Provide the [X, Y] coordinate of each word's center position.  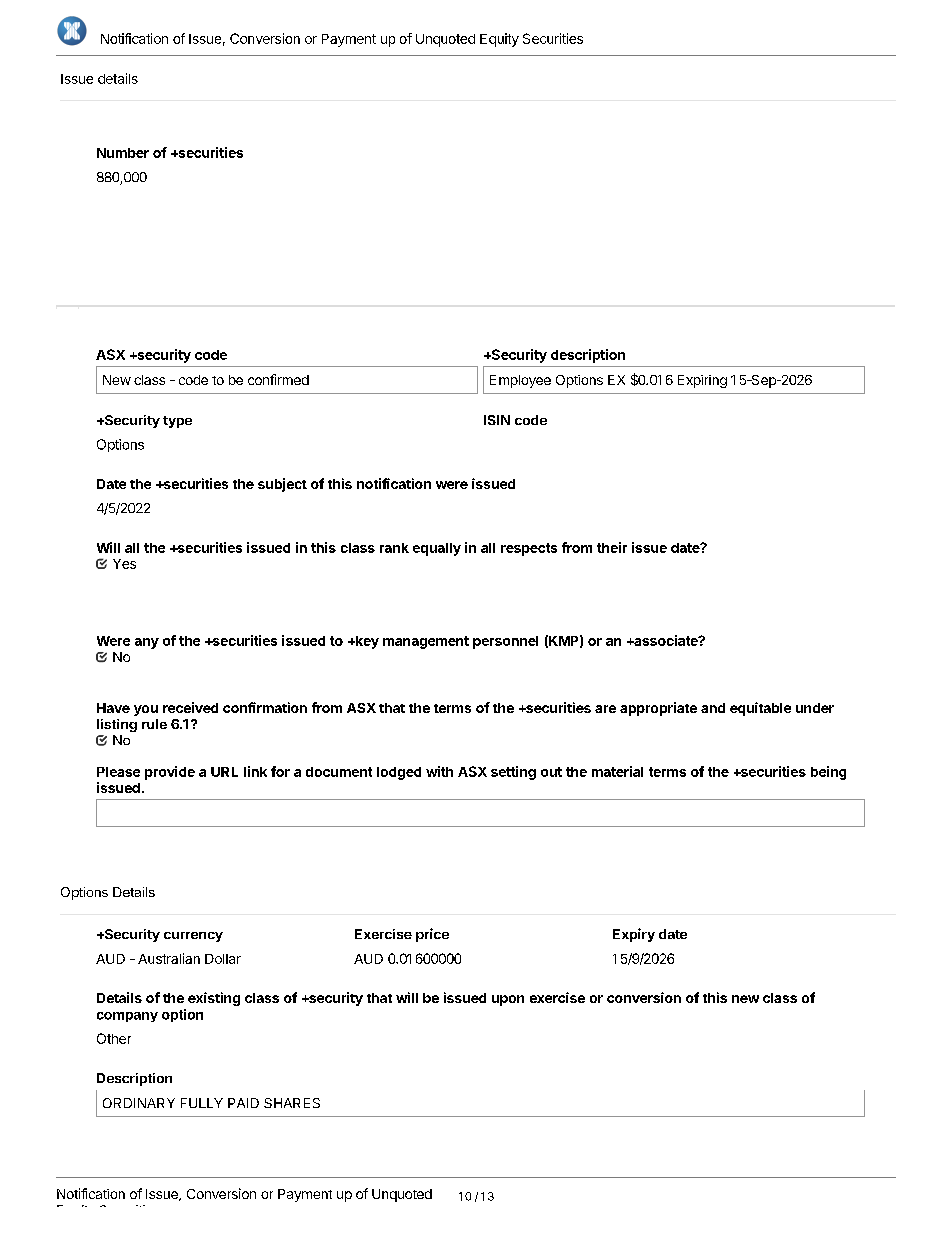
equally [437, 549]
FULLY [202, 1103]
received [190, 707]
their [612, 547]
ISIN [497, 420]
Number [123, 153]
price [432, 935]
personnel [505, 642]
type [177, 422]
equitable [760, 709]
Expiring [702, 381]
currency [193, 937]
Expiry [634, 935]
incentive [768, 1177]
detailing [519, 1177]
